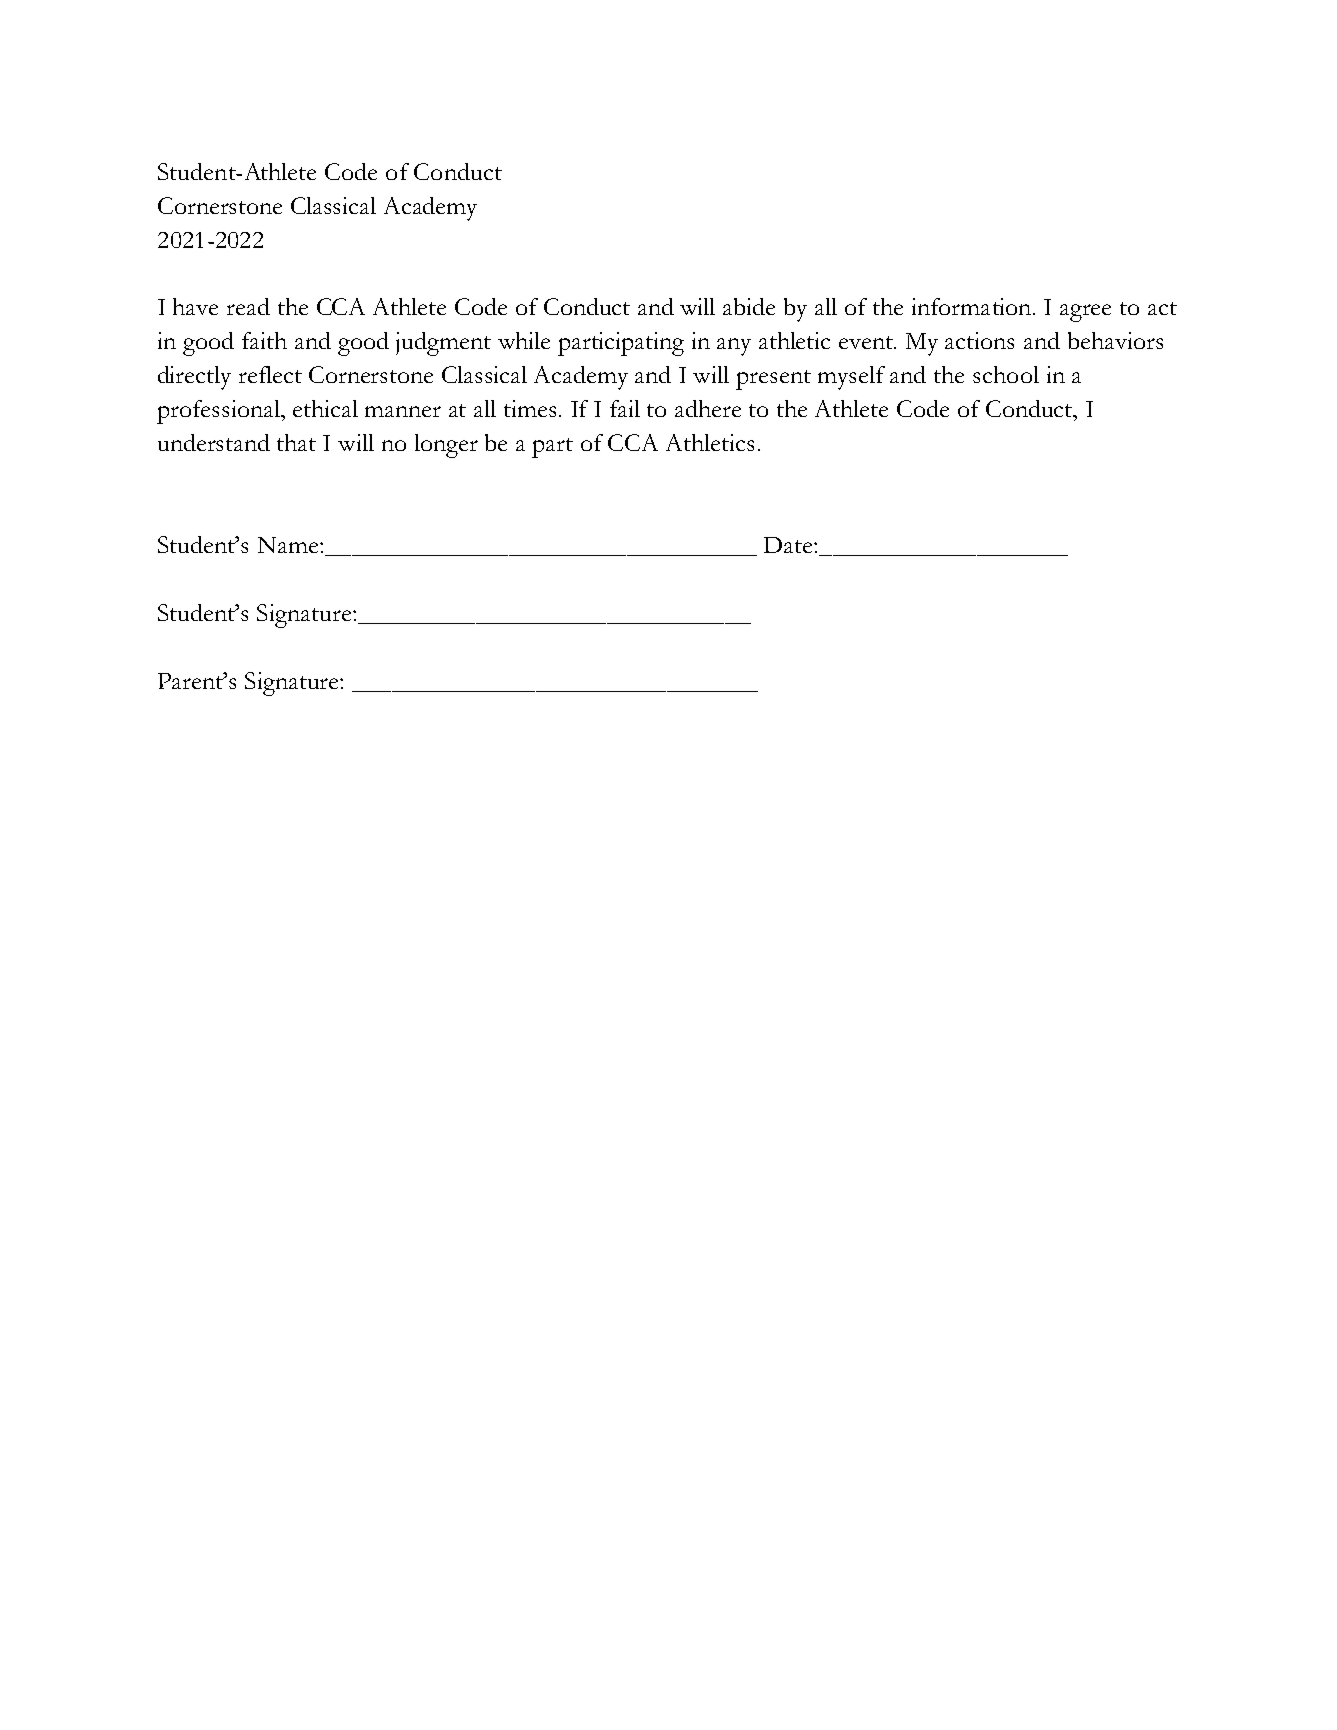  Describe the element at coordinates (773, 380) in the image. I see `present` at that location.
